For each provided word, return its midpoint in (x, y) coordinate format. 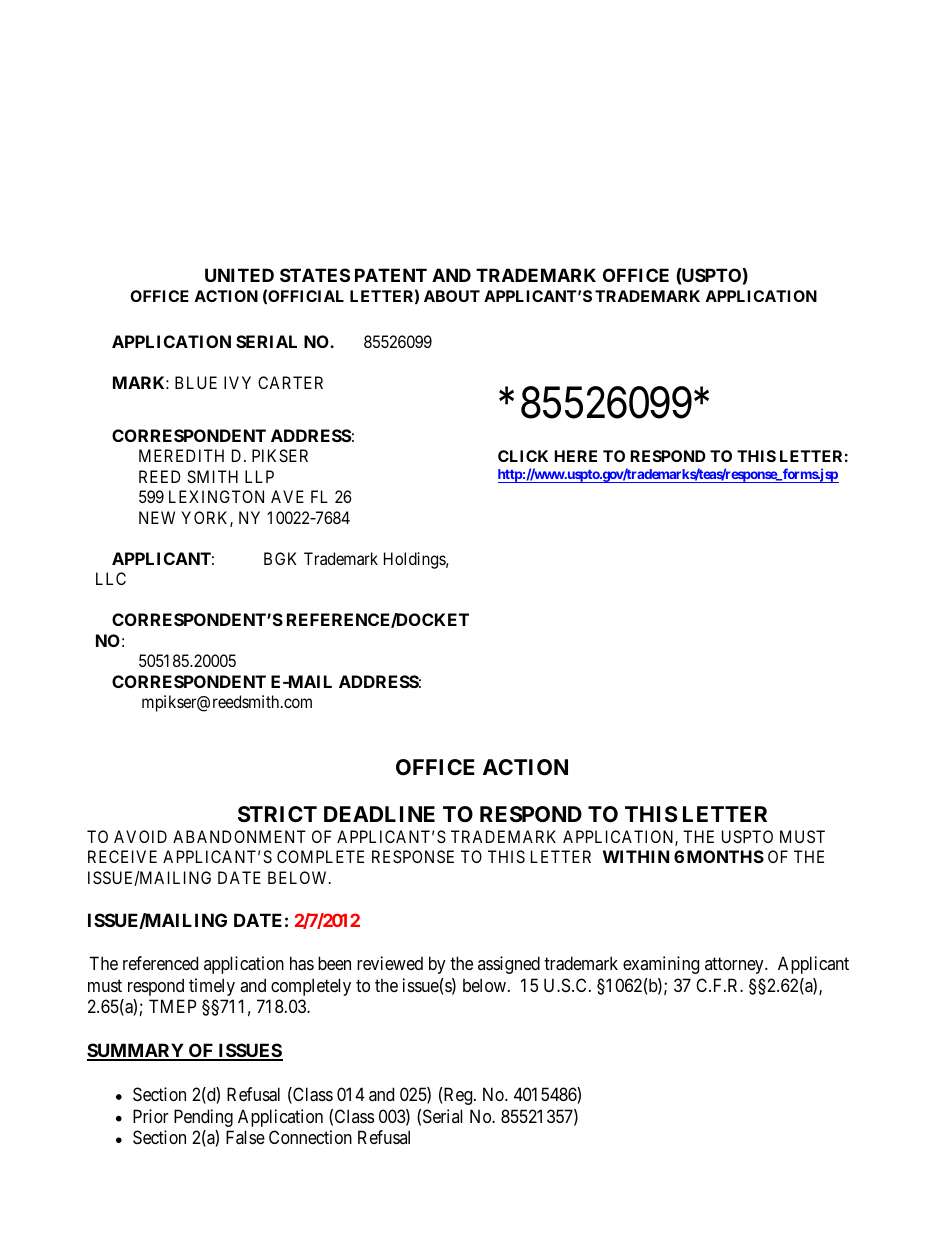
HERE (576, 456)
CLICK (523, 456)
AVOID (140, 836)
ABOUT (452, 296)
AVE (287, 496)
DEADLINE (379, 814)
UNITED (239, 275)
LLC (111, 578)
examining (661, 965)
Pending (203, 1118)
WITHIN (636, 856)
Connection (310, 1137)
